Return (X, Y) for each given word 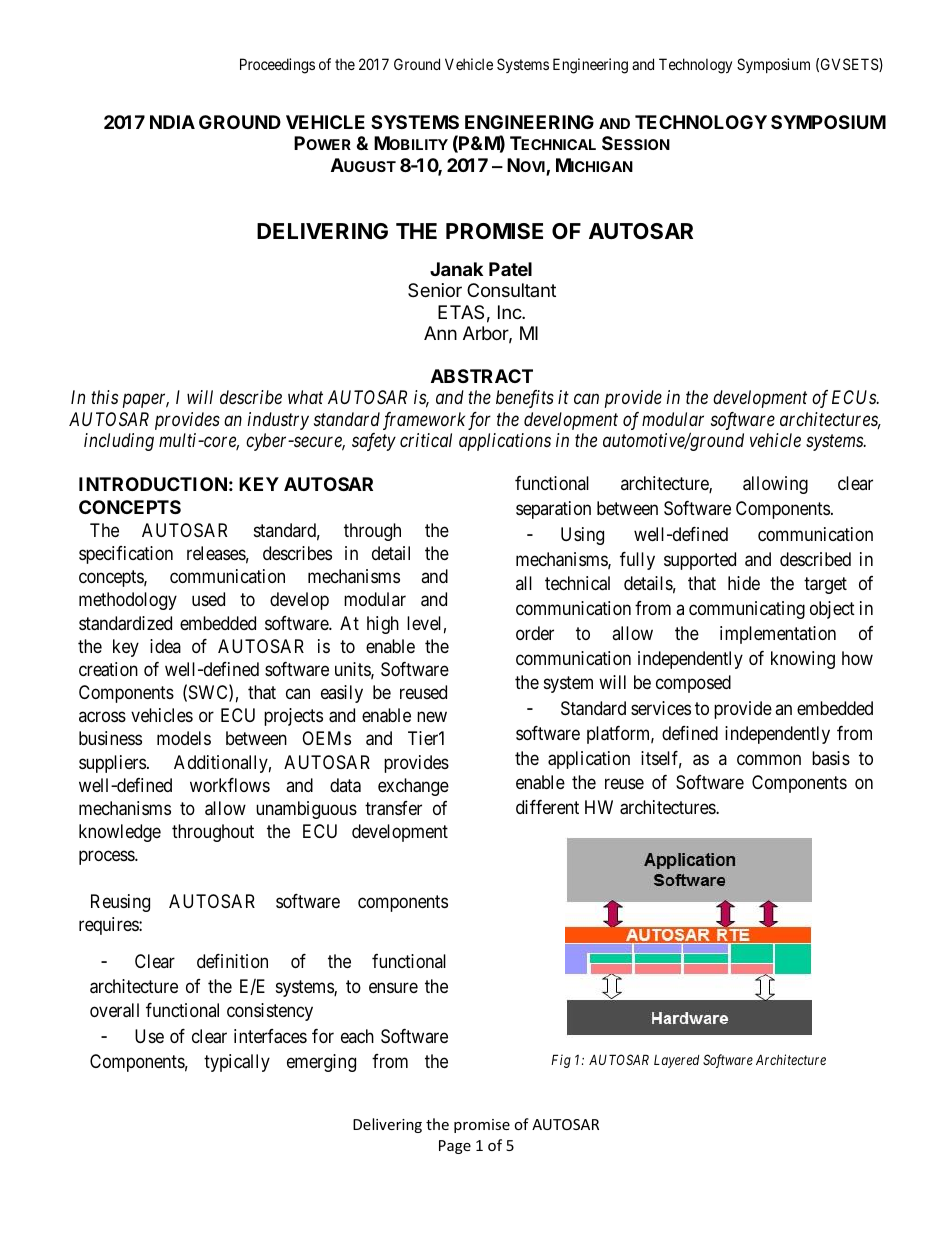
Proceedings (277, 66)
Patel (510, 269)
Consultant (511, 290)
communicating (747, 610)
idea (165, 646)
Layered (677, 1061)
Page (455, 1147)
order (535, 633)
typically (237, 1063)
